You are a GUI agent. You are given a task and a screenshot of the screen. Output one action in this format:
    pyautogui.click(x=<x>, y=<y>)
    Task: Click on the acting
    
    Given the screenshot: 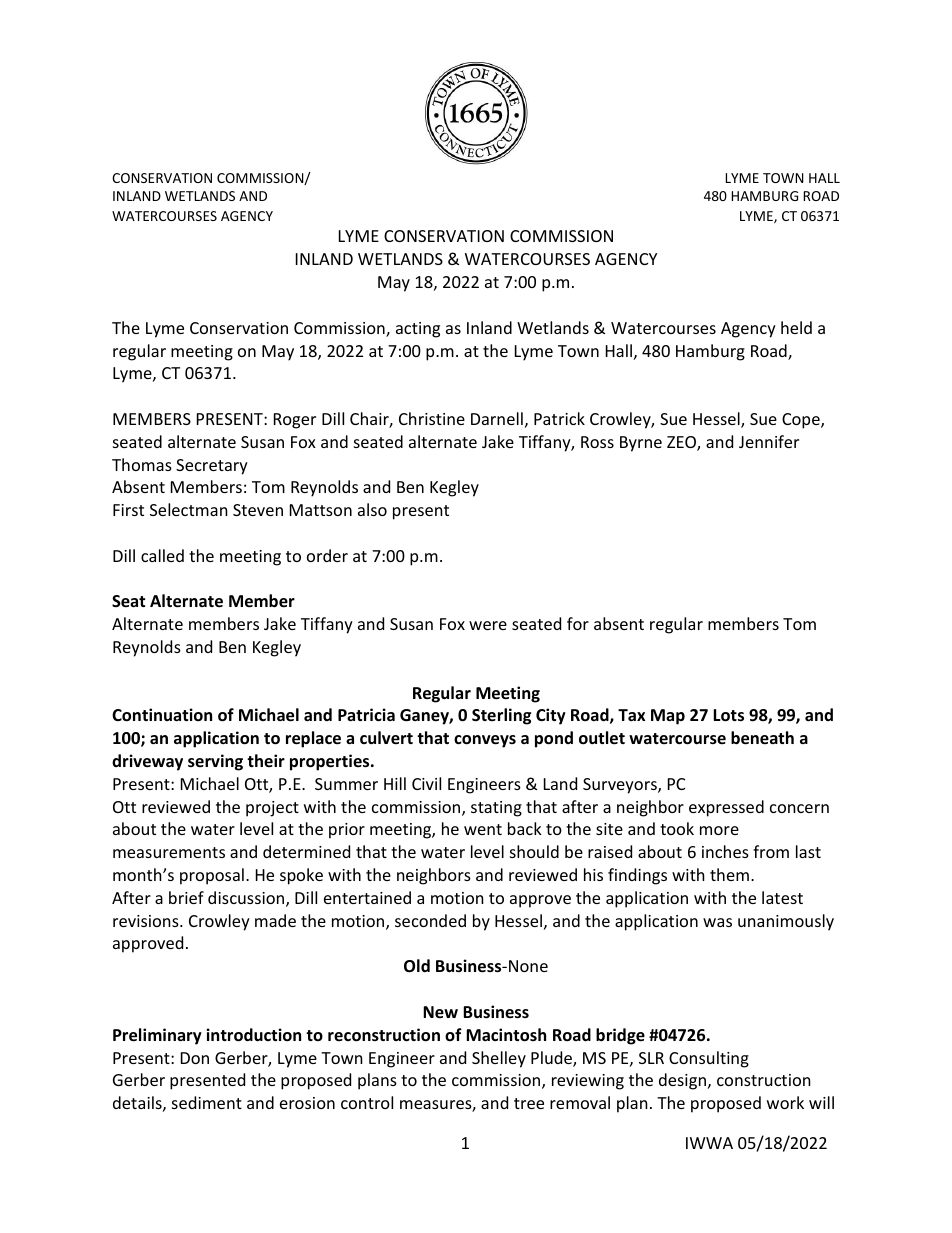 What is the action you would take?
    pyautogui.click(x=418, y=330)
